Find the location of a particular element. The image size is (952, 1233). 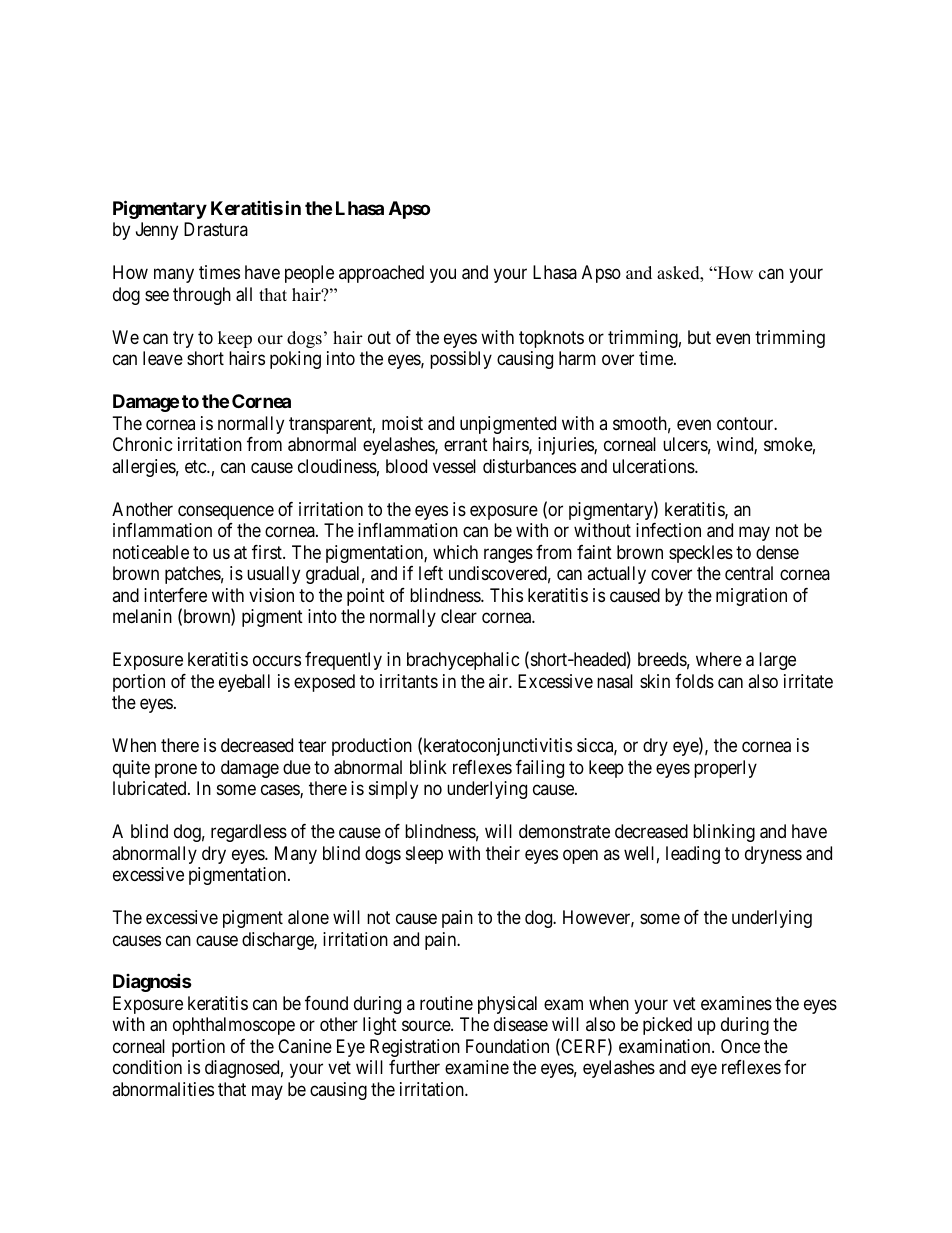

but is located at coordinates (699, 337).
